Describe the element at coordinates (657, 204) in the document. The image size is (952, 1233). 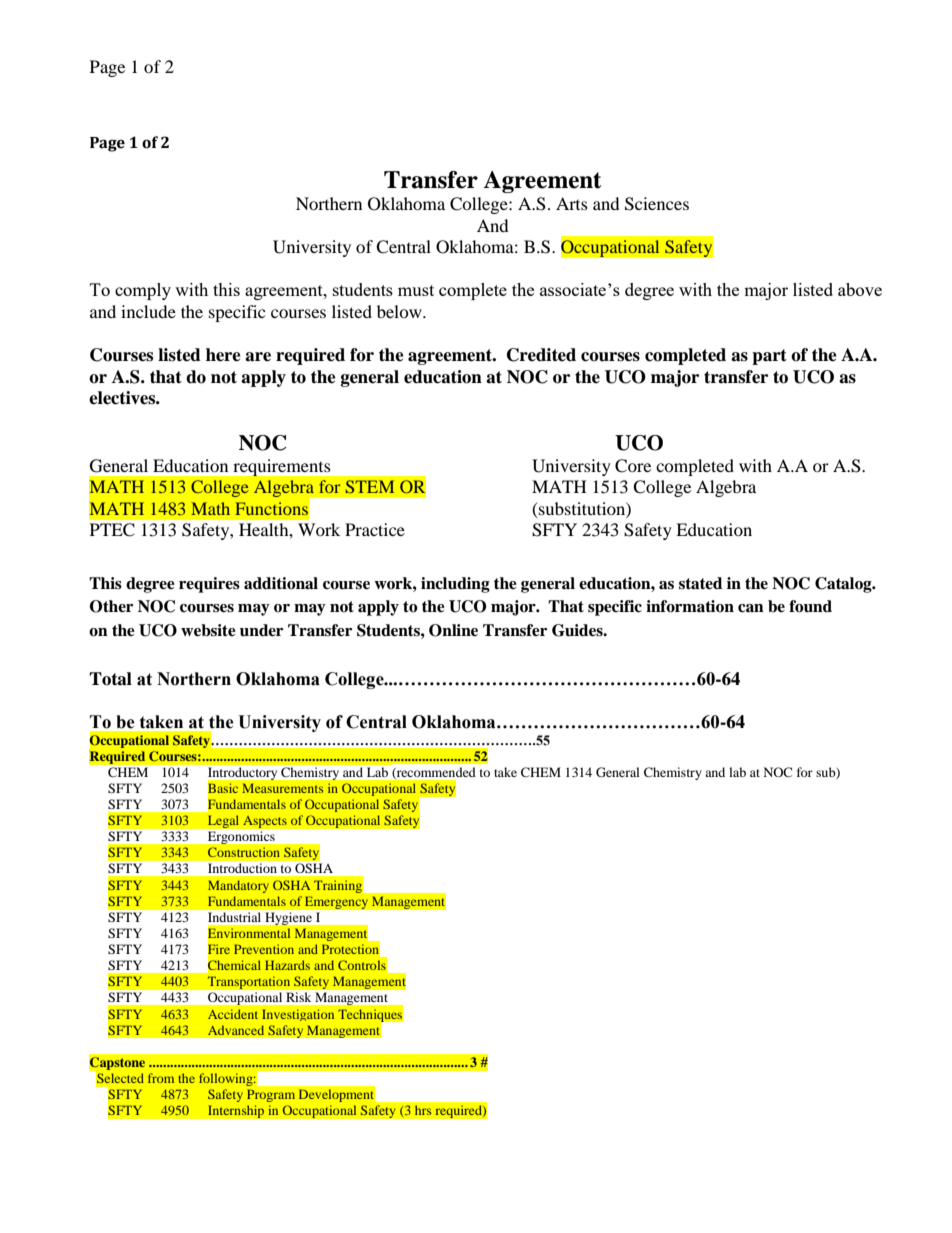
I see `Sciences` at that location.
